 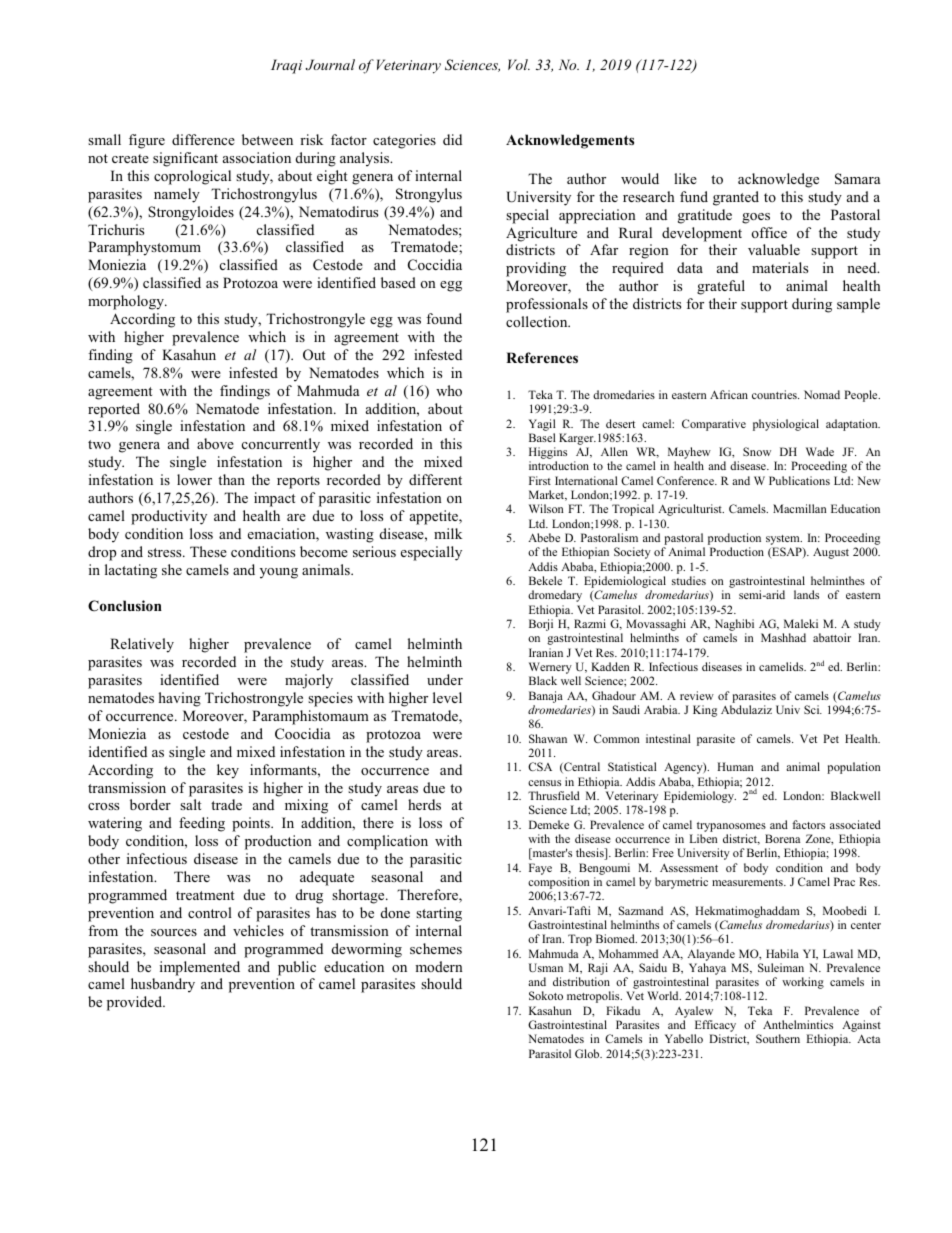 What do you see at coordinates (857, 179) in the screenshot?
I see `Samara` at bounding box center [857, 179].
